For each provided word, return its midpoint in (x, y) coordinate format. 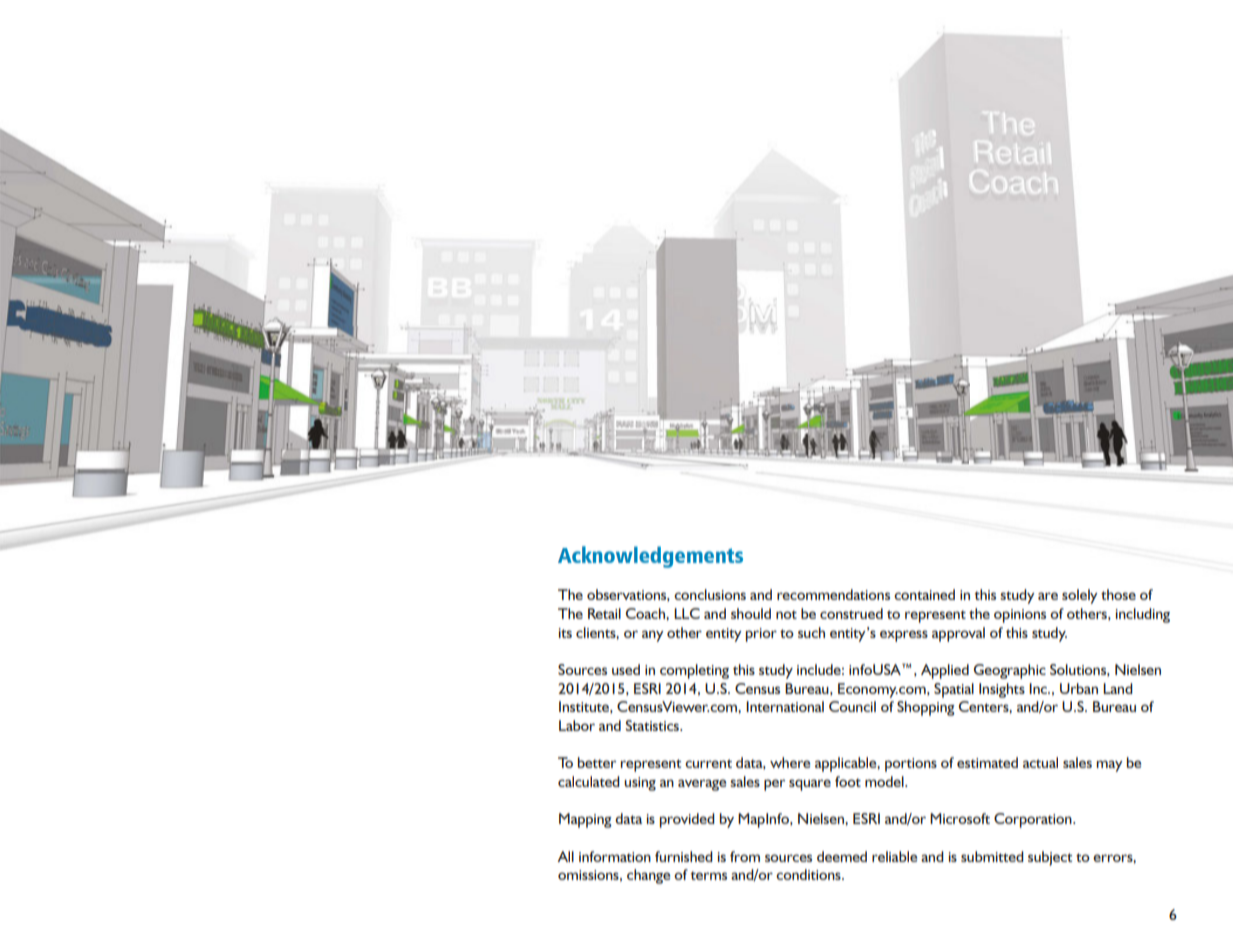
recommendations (833, 594)
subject (1050, 858)
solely (1080, 596)
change (648, 876)
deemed (842, 856)
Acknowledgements (650, 557)
